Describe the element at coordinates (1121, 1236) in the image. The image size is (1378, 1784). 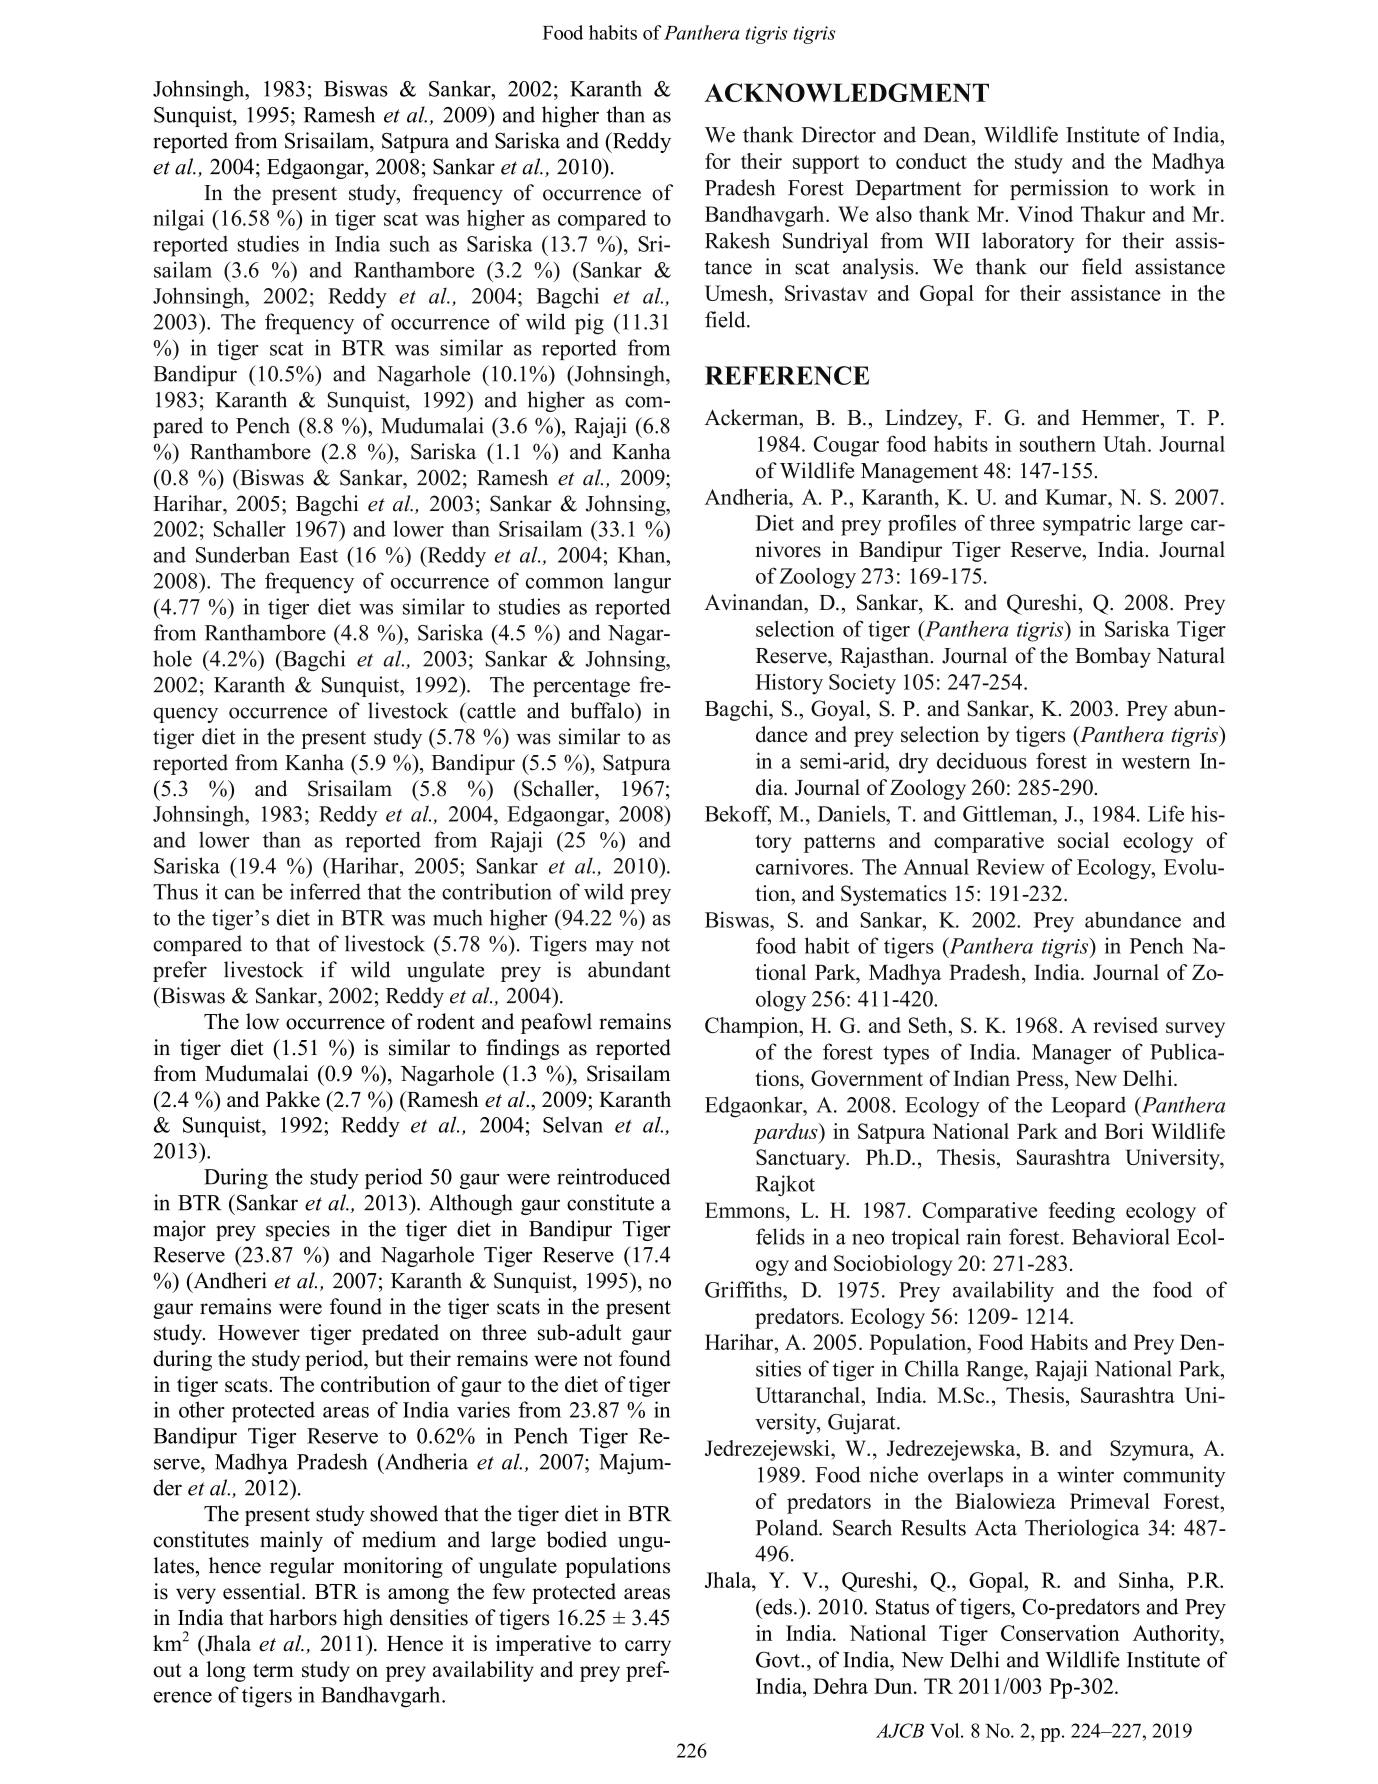
I see `Behavioral` at that location.
